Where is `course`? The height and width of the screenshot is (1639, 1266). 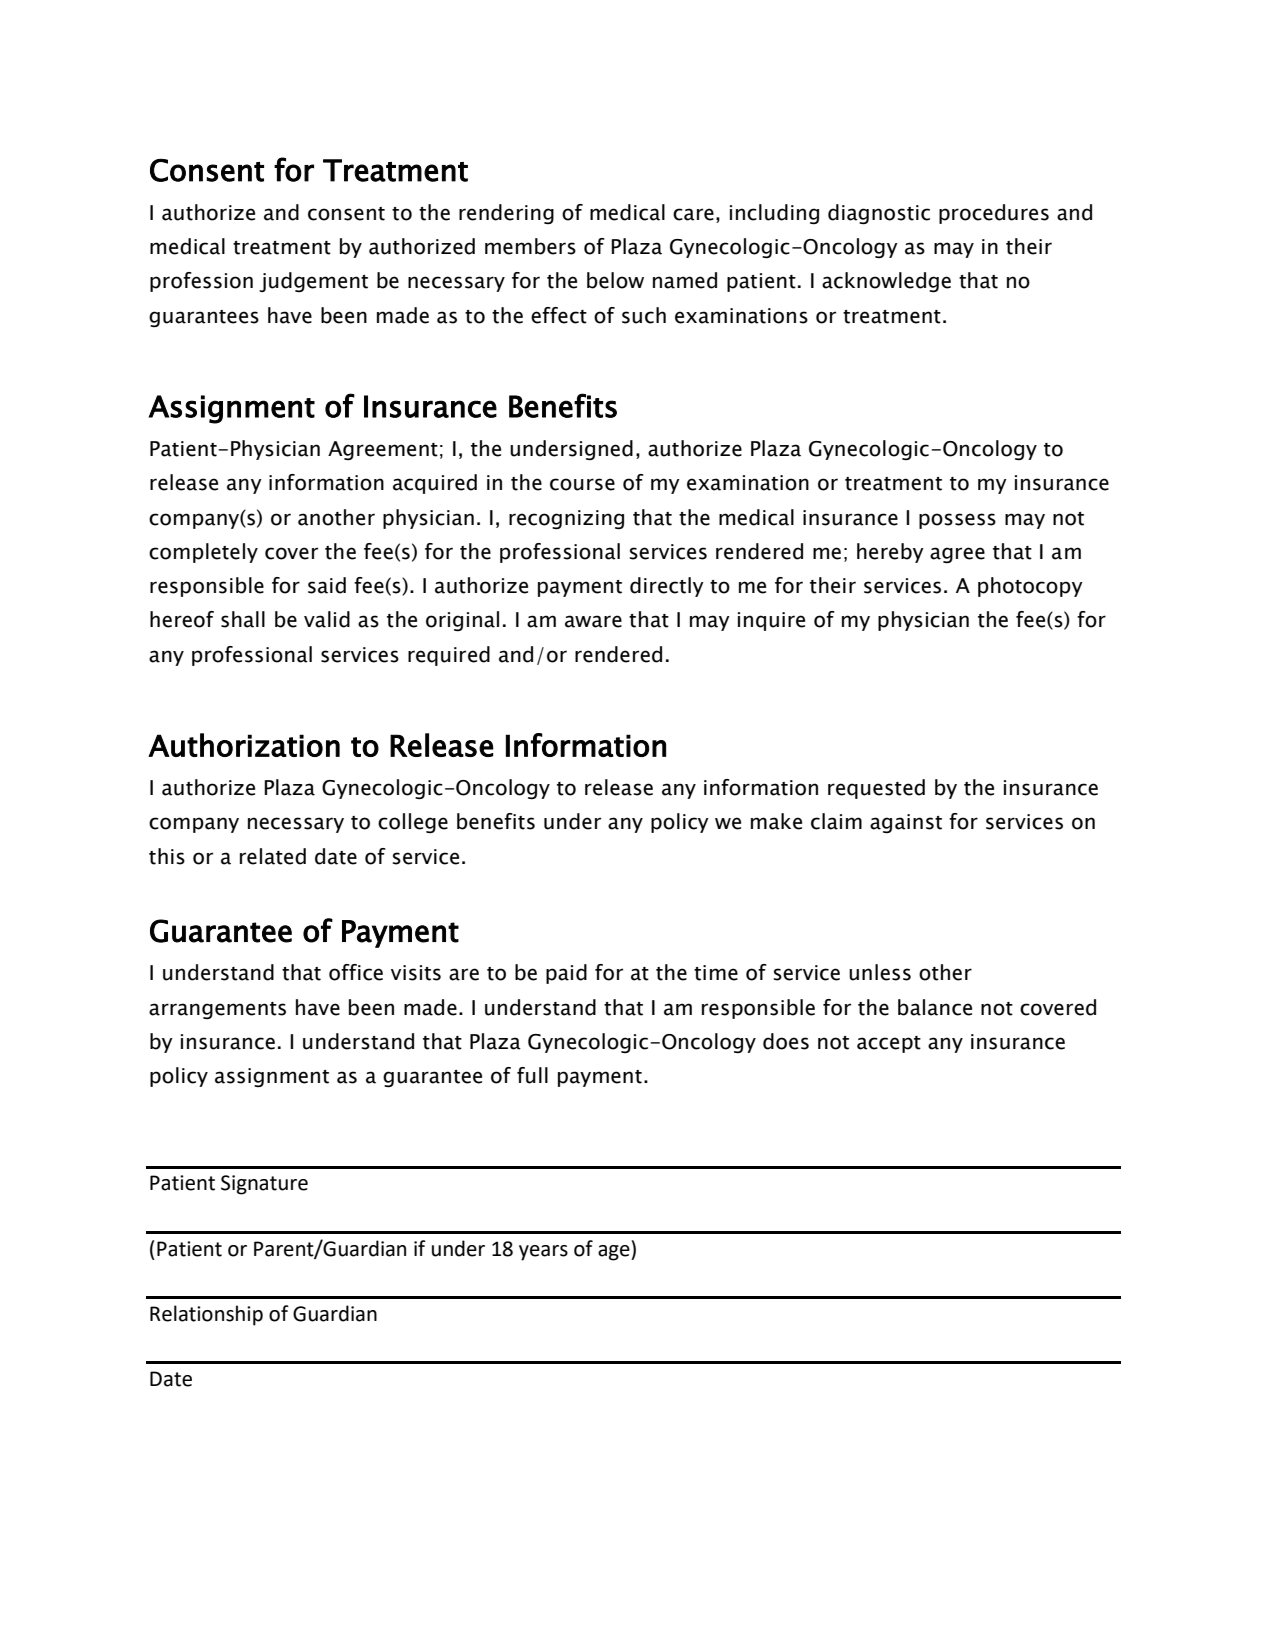 course is located at coordinates (582, 484).
